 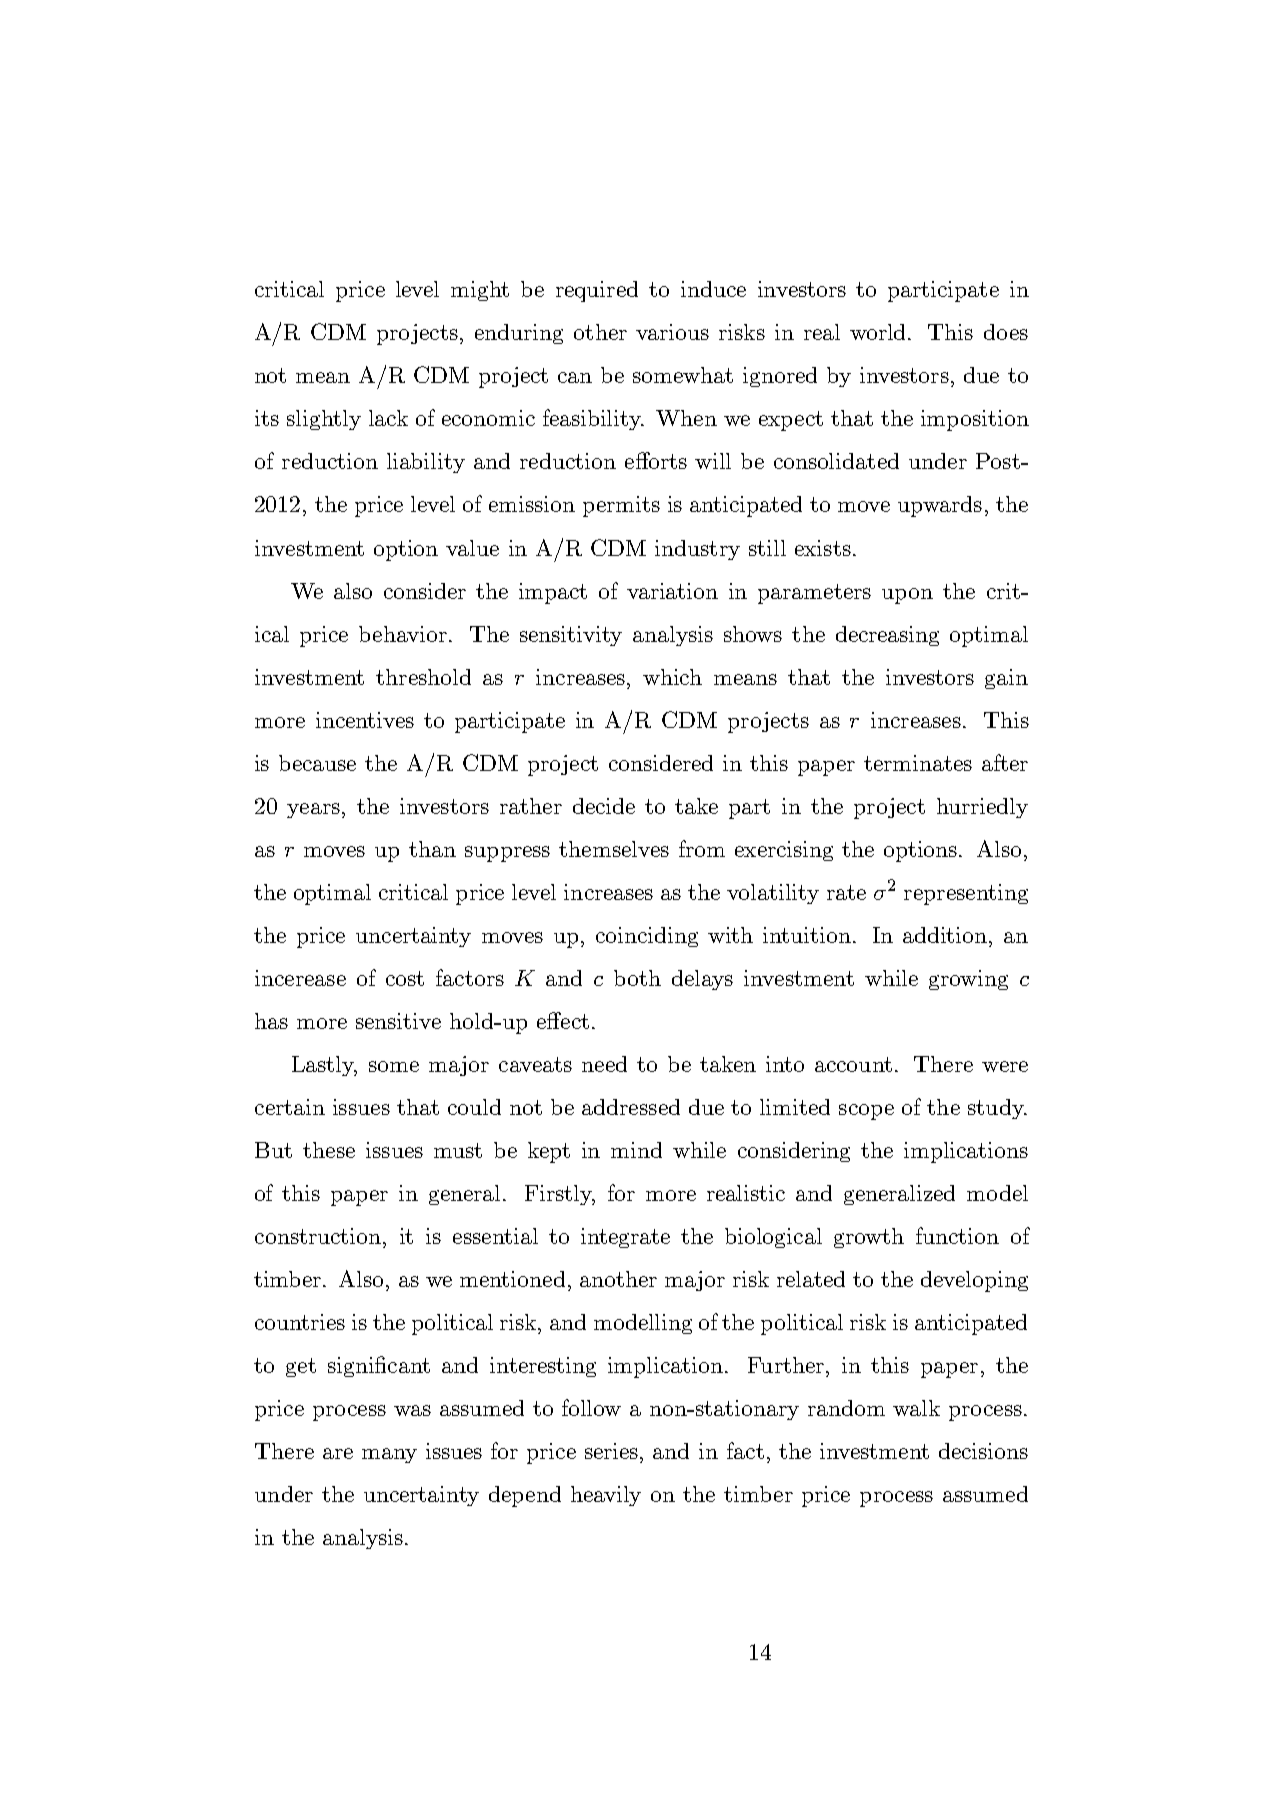 I want to click on coinciding, so click(x=647, y=937).
